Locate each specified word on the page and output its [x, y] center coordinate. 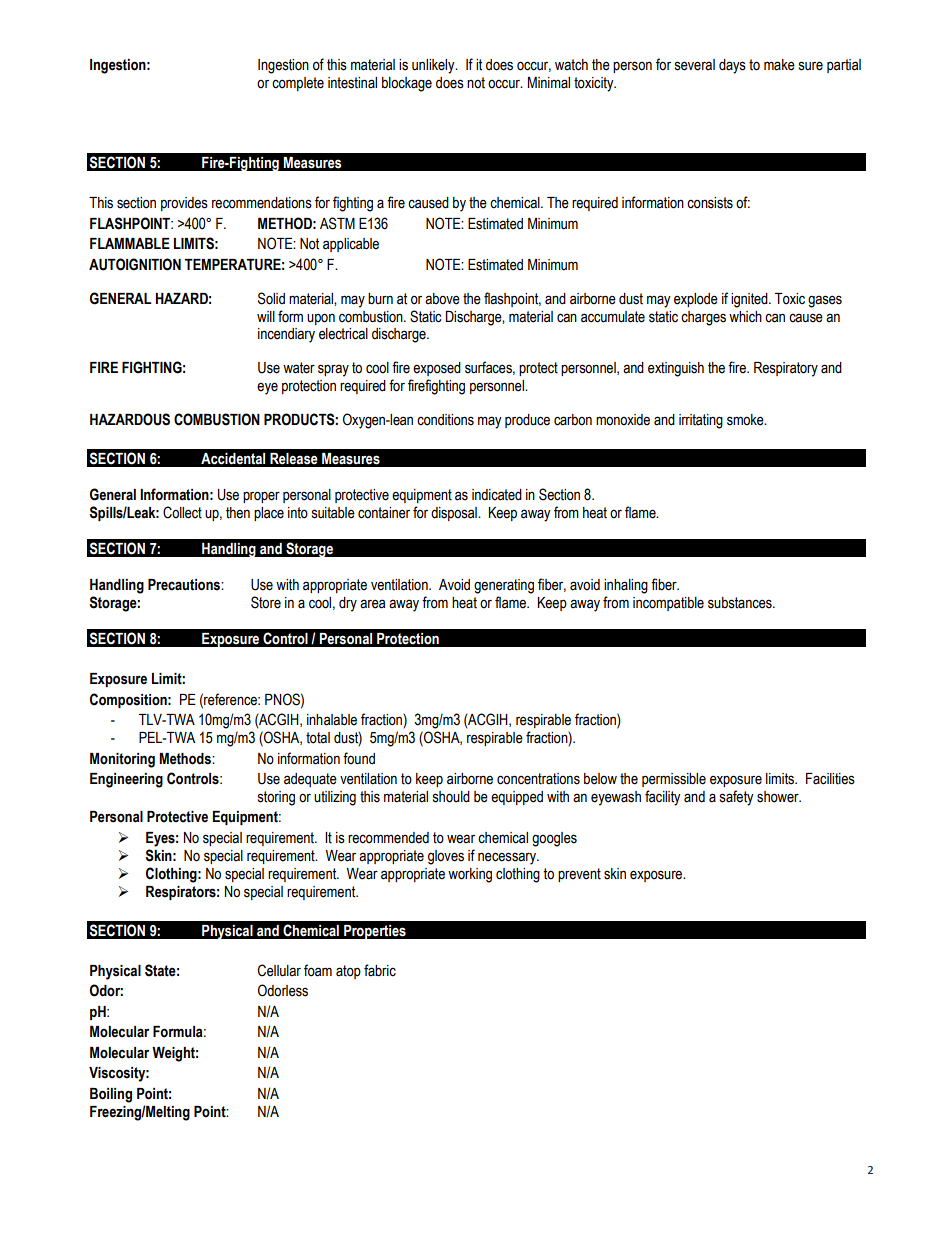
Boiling [111, 1095]
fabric [380, 970]
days [732, 66]
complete [298, 84]
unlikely [434, 66]
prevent [579, 875]
